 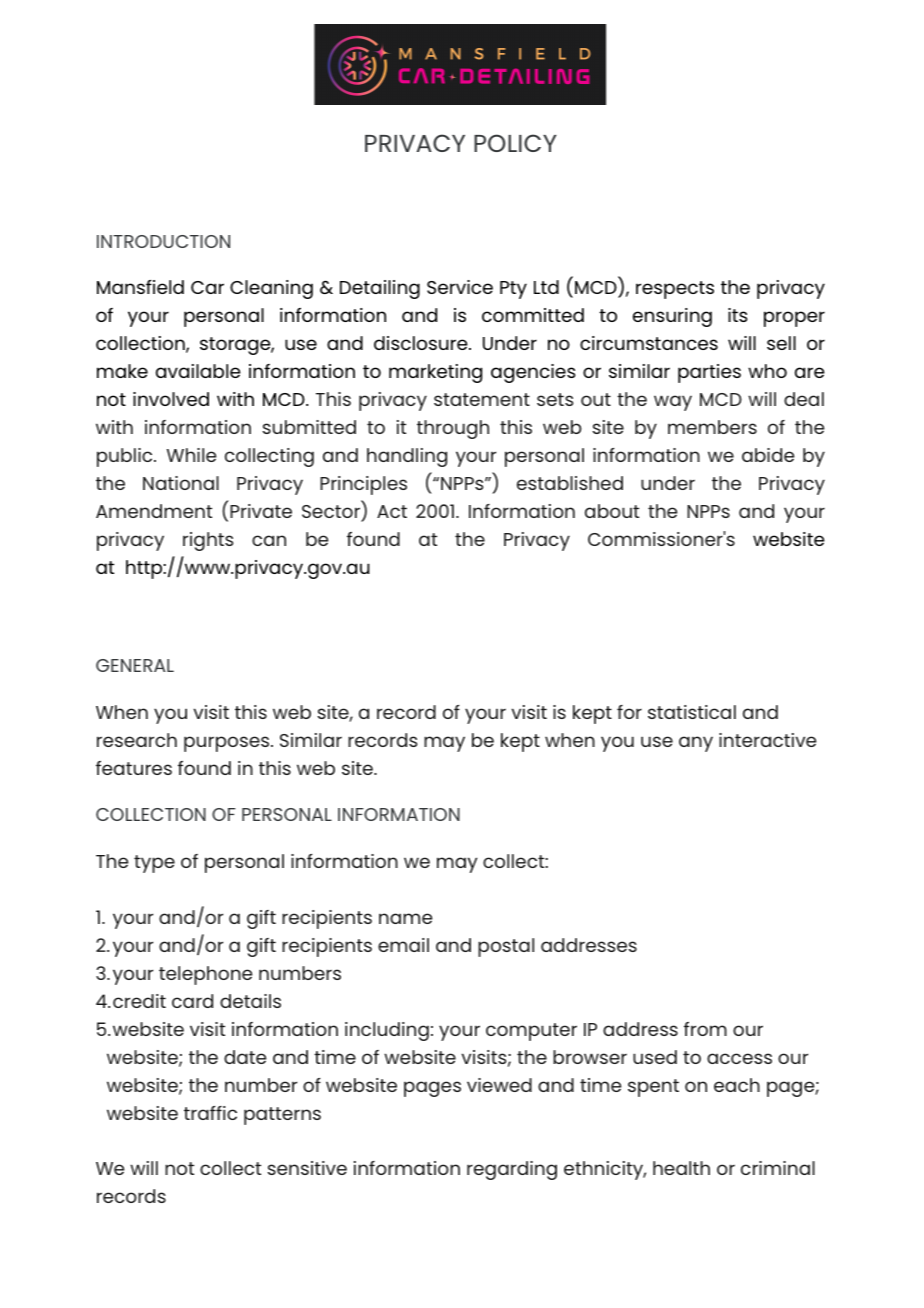 What do you see at coordinates (675, 290) in the screenshot?
I see `respects` at bounding box center [675, 290].
